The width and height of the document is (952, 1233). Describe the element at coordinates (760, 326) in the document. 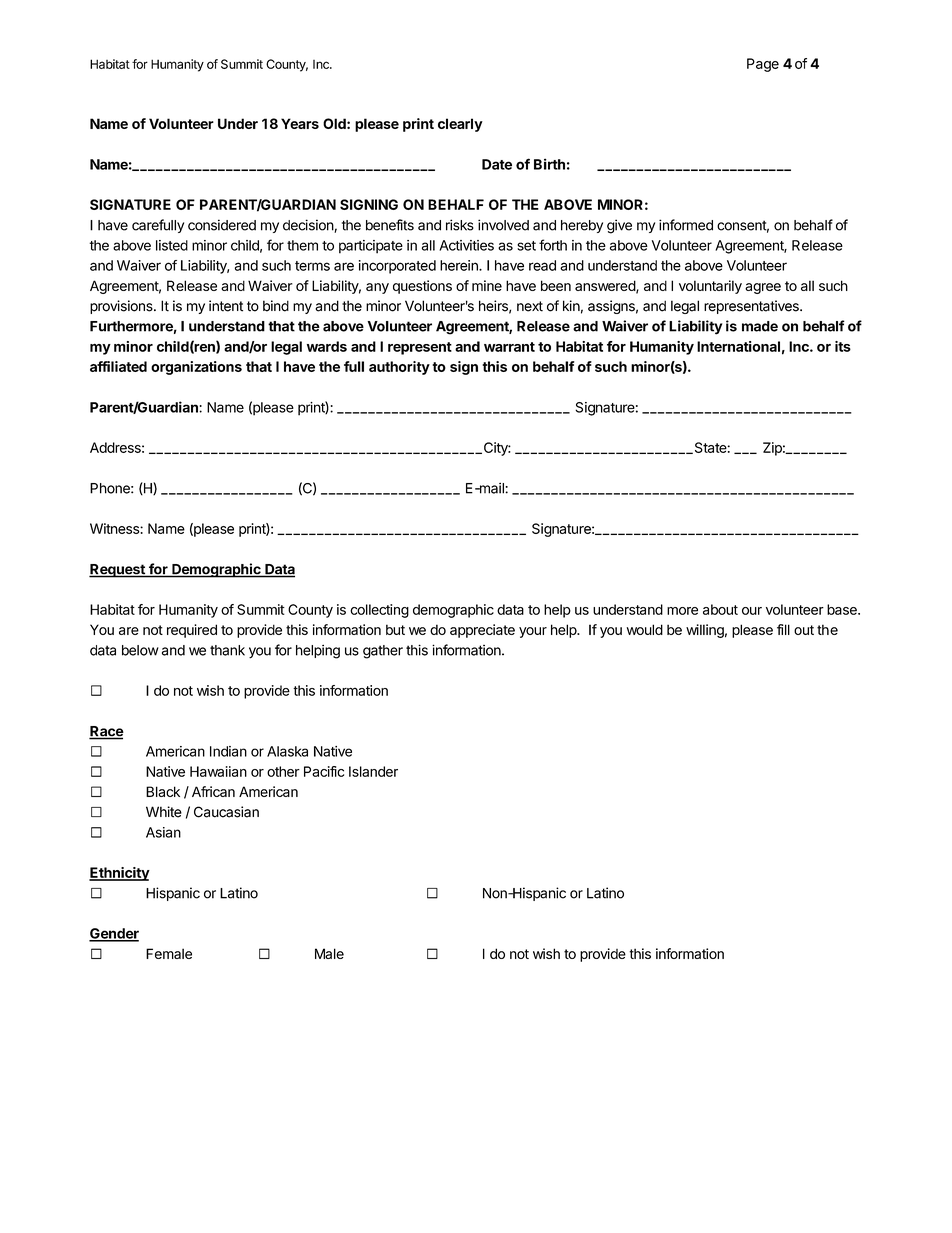

I see `made` at that location.
